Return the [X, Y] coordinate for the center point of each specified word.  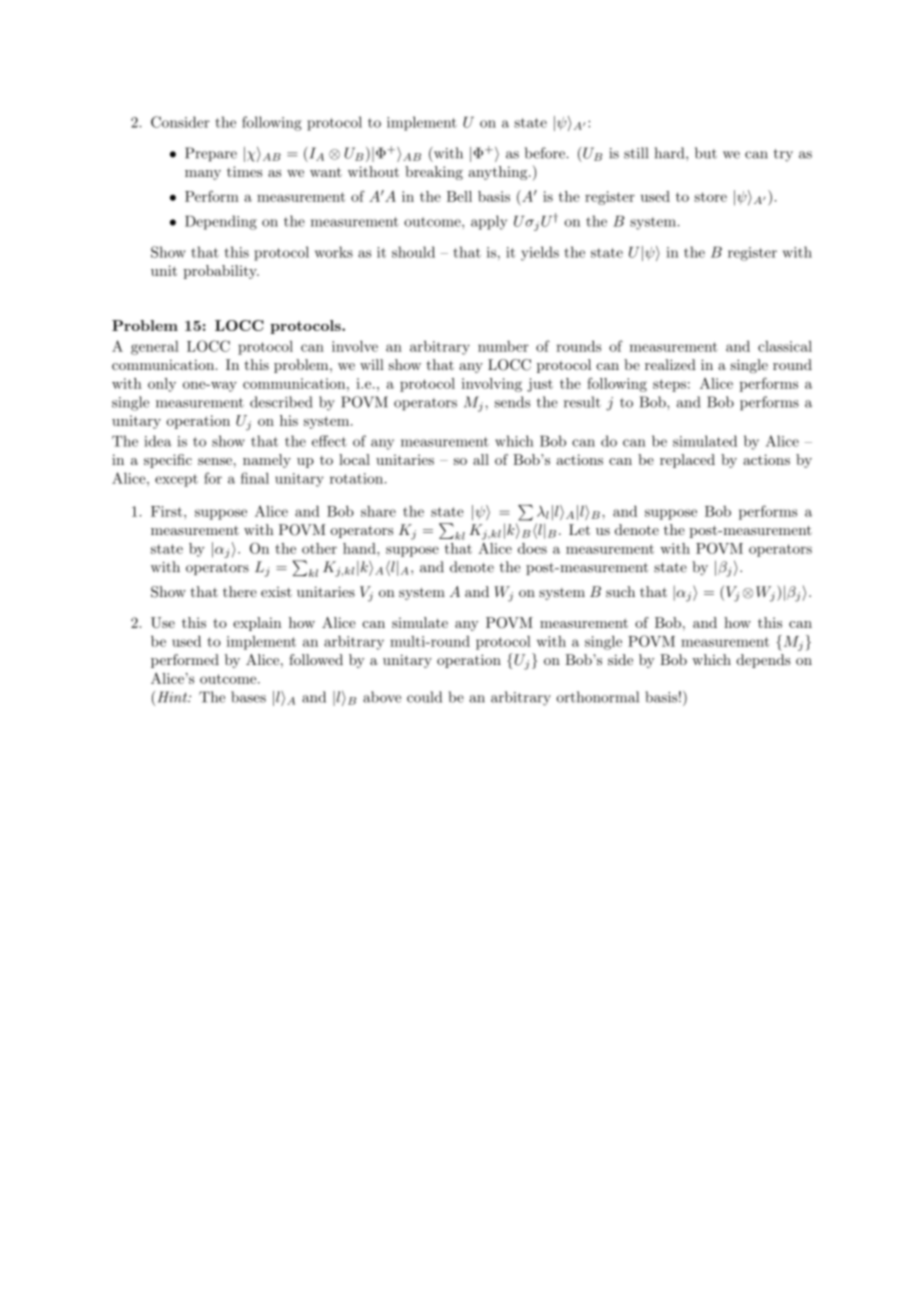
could [424, 697]
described [281, 402]
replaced [687, 461]
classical [785, 346]
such [620, 591]
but [706, 153]
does [532, 548]
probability [221, 272]
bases [248, 697]
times [244, 171]
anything [498, 173]
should [413, 252]
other [319, 548]
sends [512, 402]
